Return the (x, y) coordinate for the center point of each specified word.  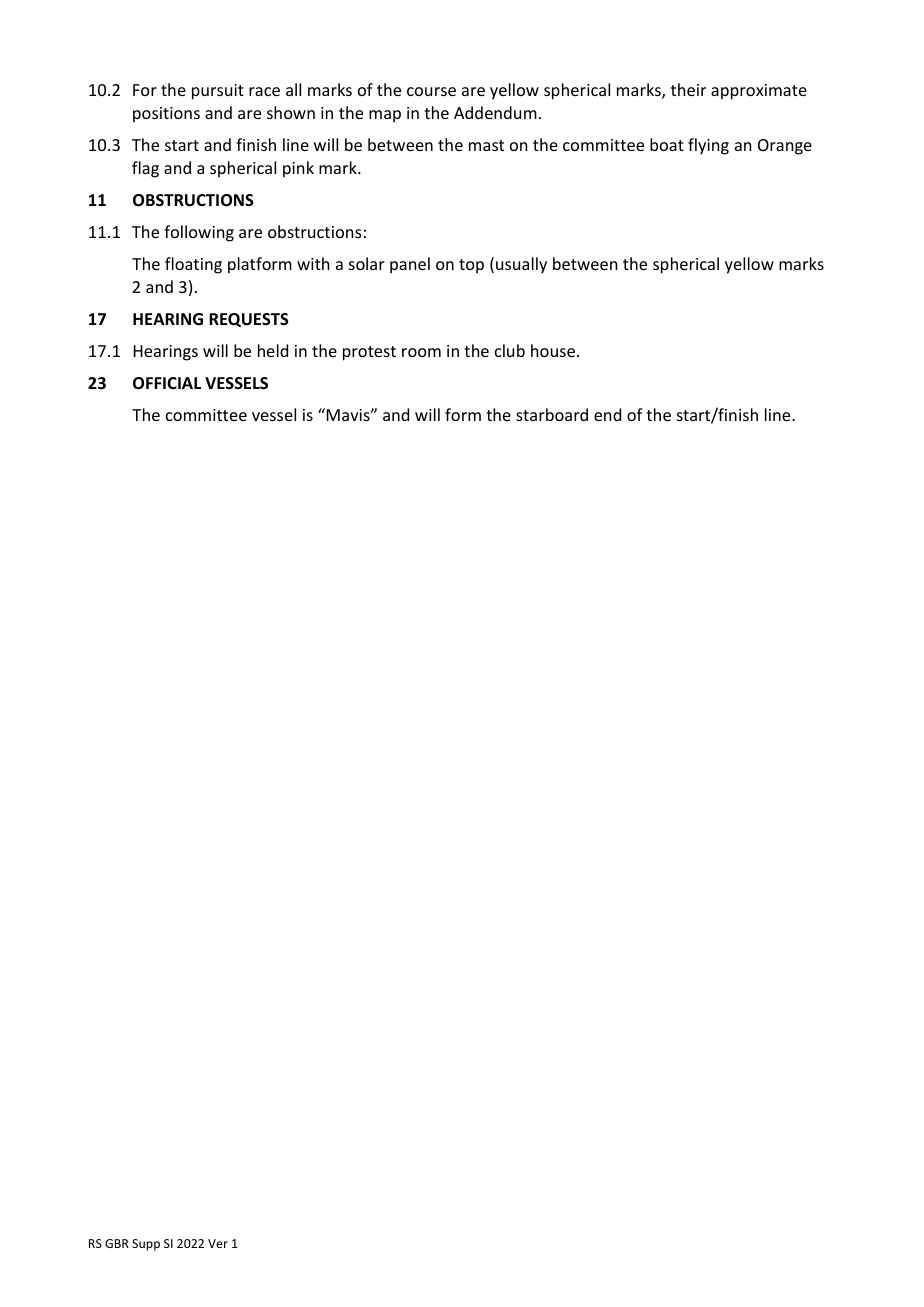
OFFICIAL (167, 383)
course (431, 91)
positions (166, 115)
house (553, 350)
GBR (117, 1243)
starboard (552, 414)
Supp (146, 1245)
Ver (218, 1243)
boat (667, 144)
